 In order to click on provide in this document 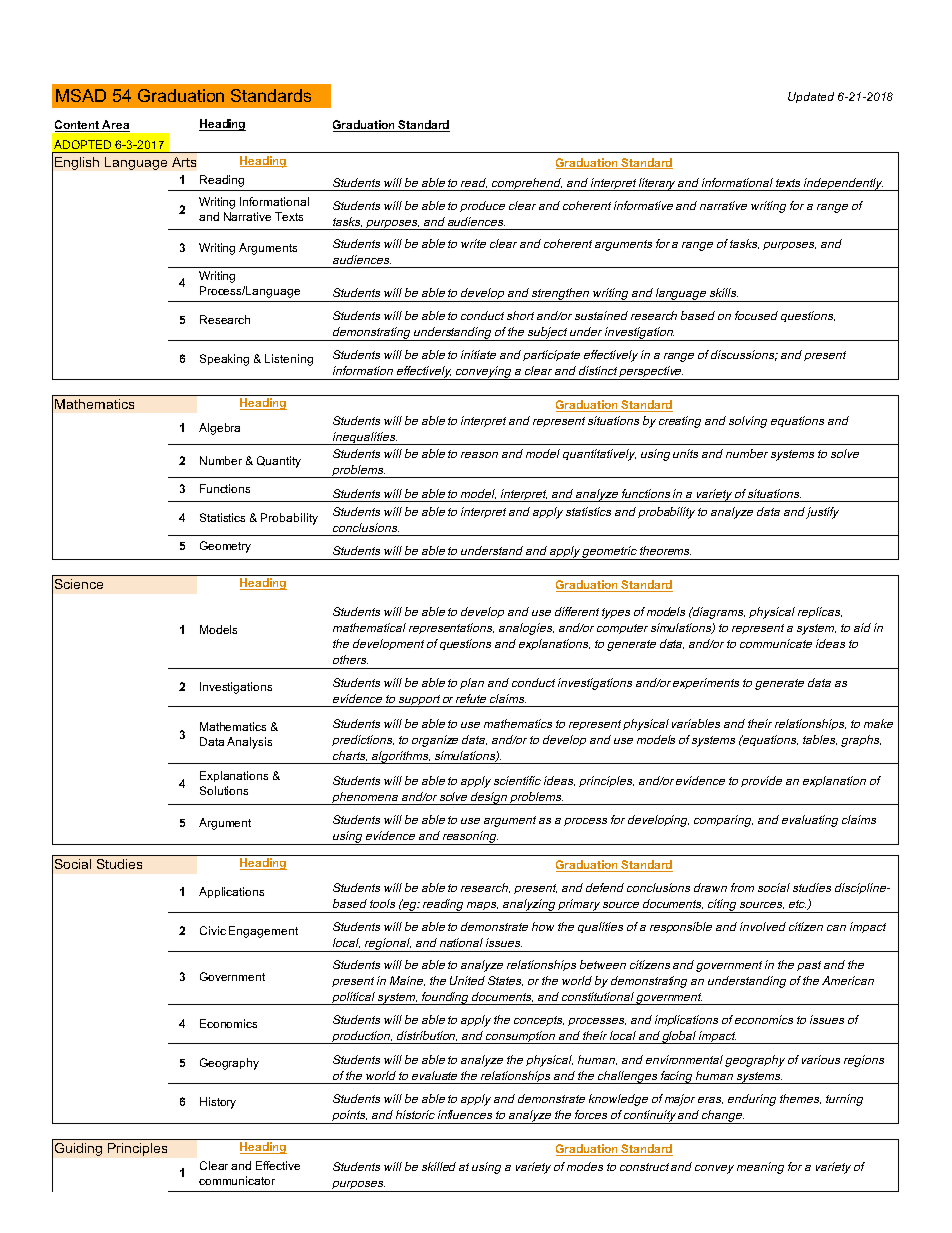, I will do `click(761, 781)`.
